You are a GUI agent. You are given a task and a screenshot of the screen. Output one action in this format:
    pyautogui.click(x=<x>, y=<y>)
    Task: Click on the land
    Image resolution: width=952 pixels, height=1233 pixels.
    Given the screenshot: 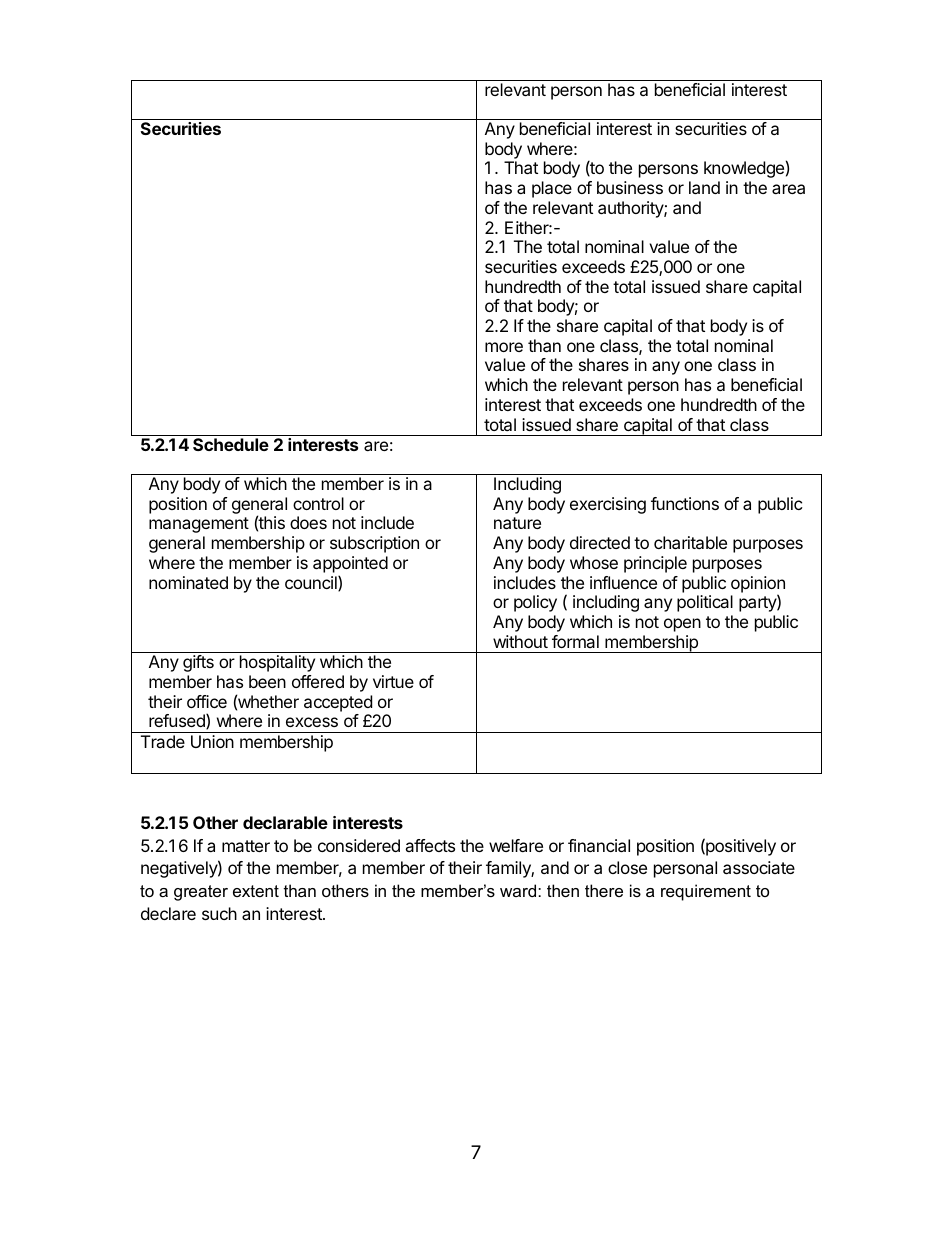 What is the action you would take?
    pyautogui.click(x=704, y=187)
